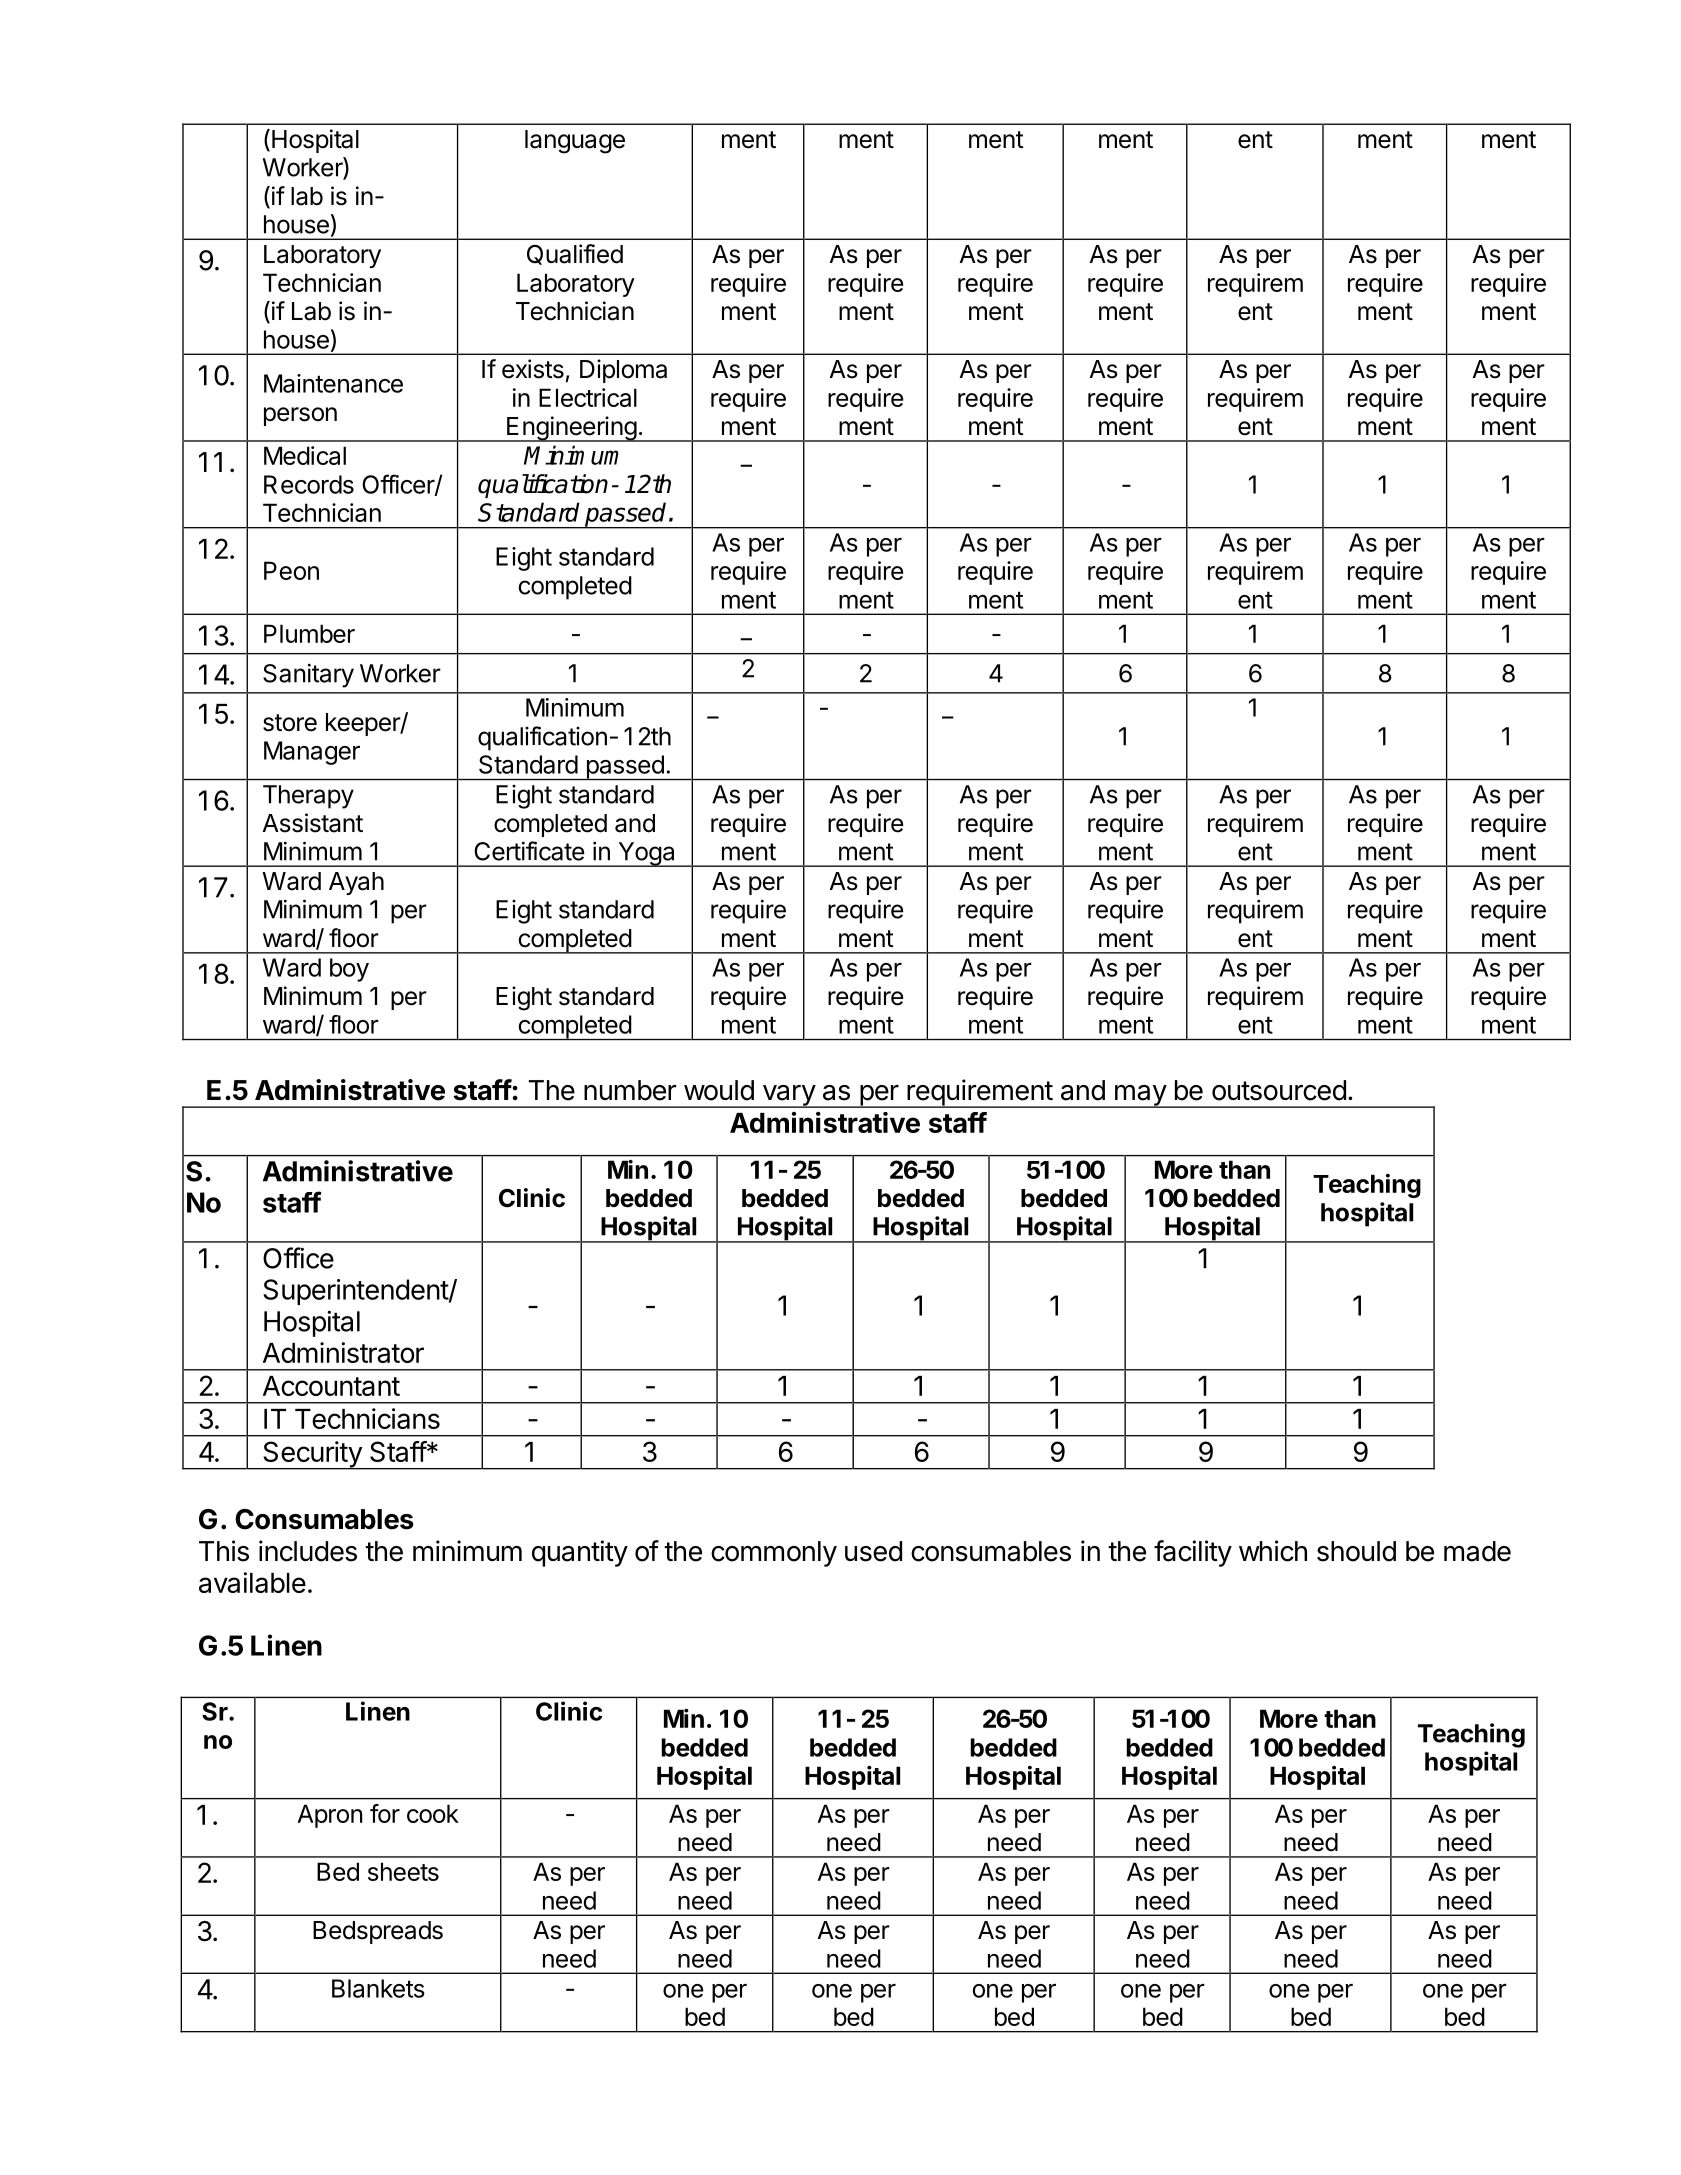  Describe the element at coordinates (308, 797) in the image. I see `Therapy` at that location.
